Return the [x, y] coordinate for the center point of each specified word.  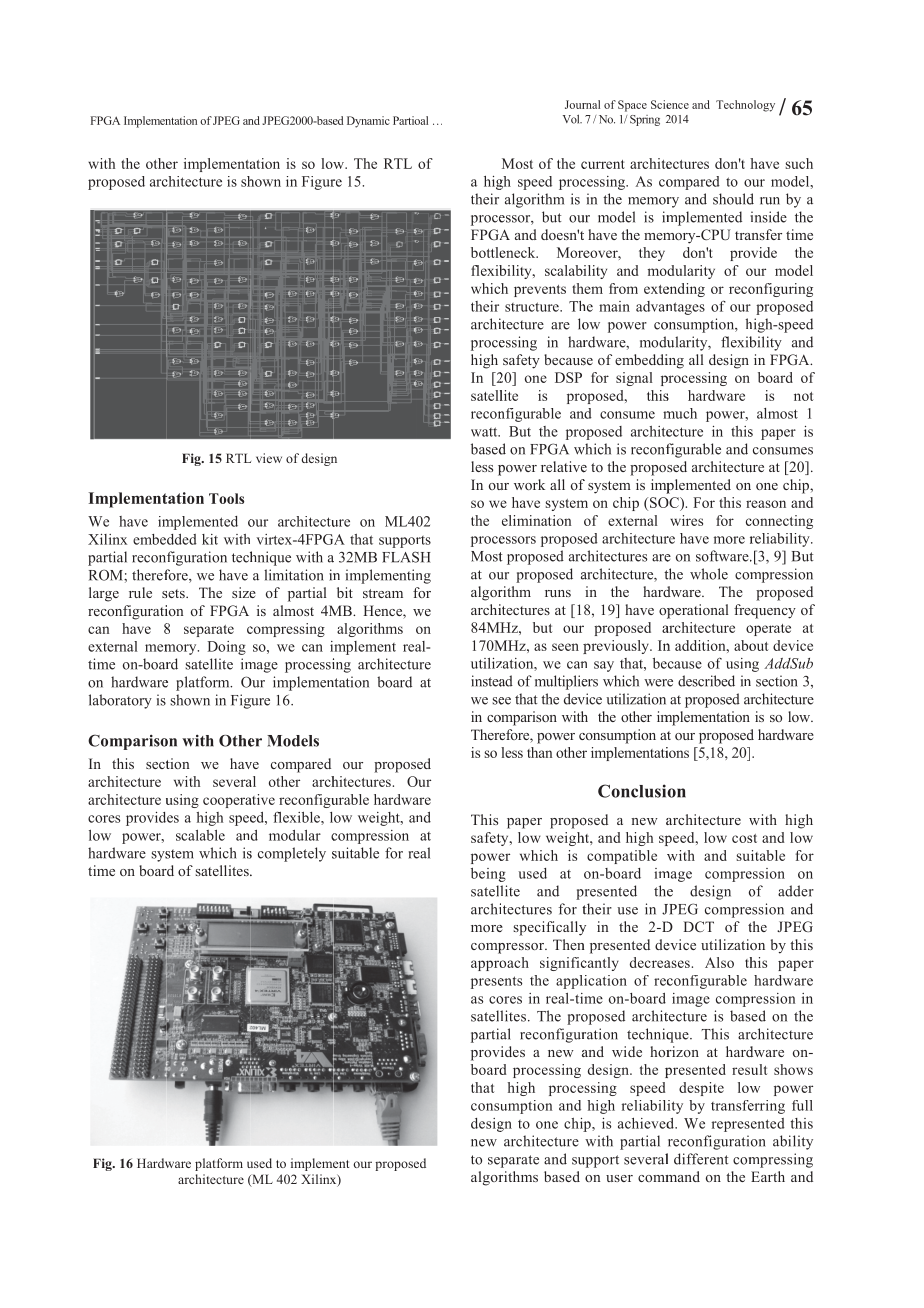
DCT [699, 926]
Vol [572, 119]
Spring [645, 120]
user [619, 1178]
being [488, 875]
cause [685, 665]
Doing [227, 648]
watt [485, 432]
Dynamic [368, 122]
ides [513, 1051]
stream [383, 593]
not [803, 396]
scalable [200, 835]
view [269, 458]
